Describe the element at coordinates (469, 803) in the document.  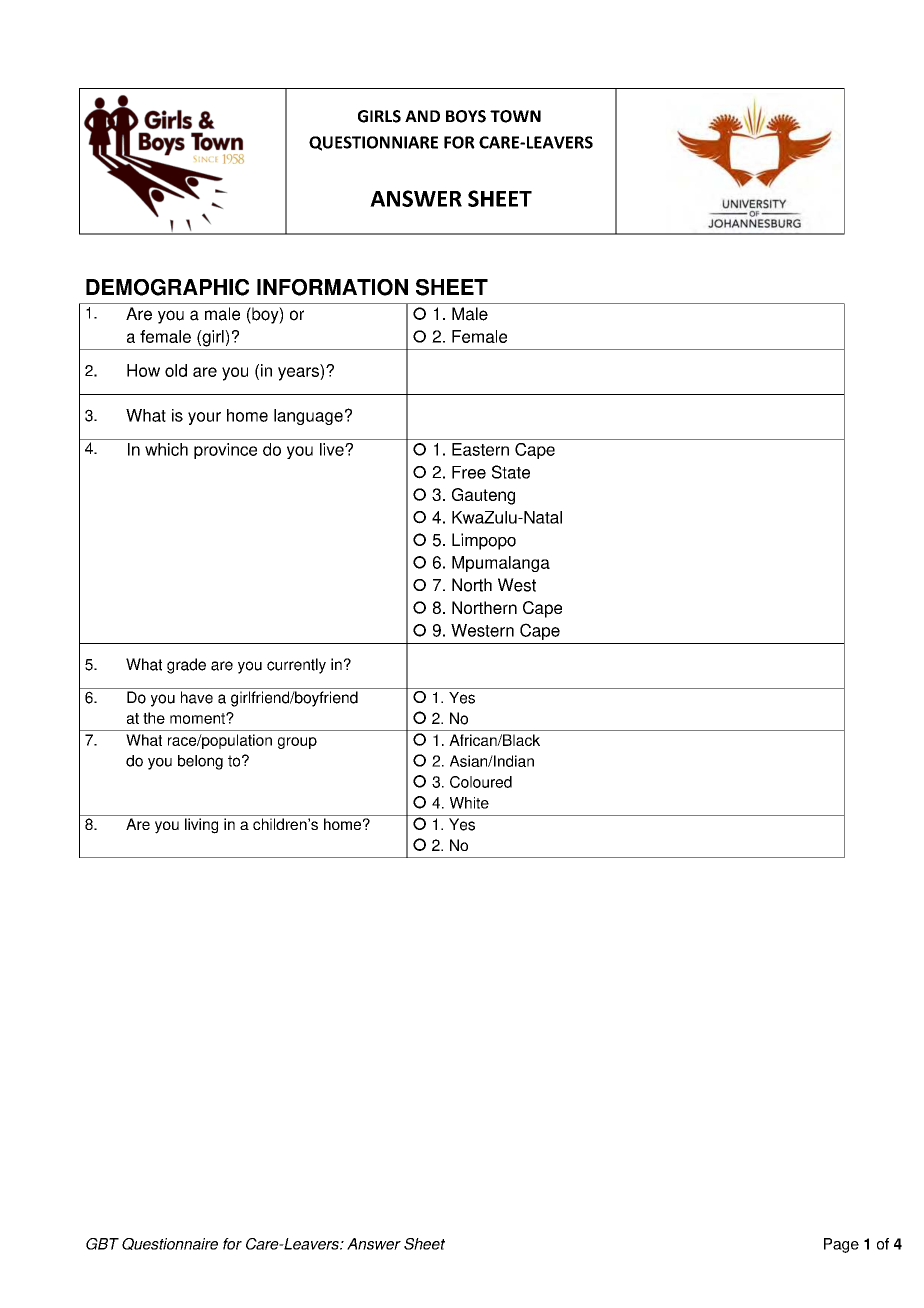
I see `White` at that location.
